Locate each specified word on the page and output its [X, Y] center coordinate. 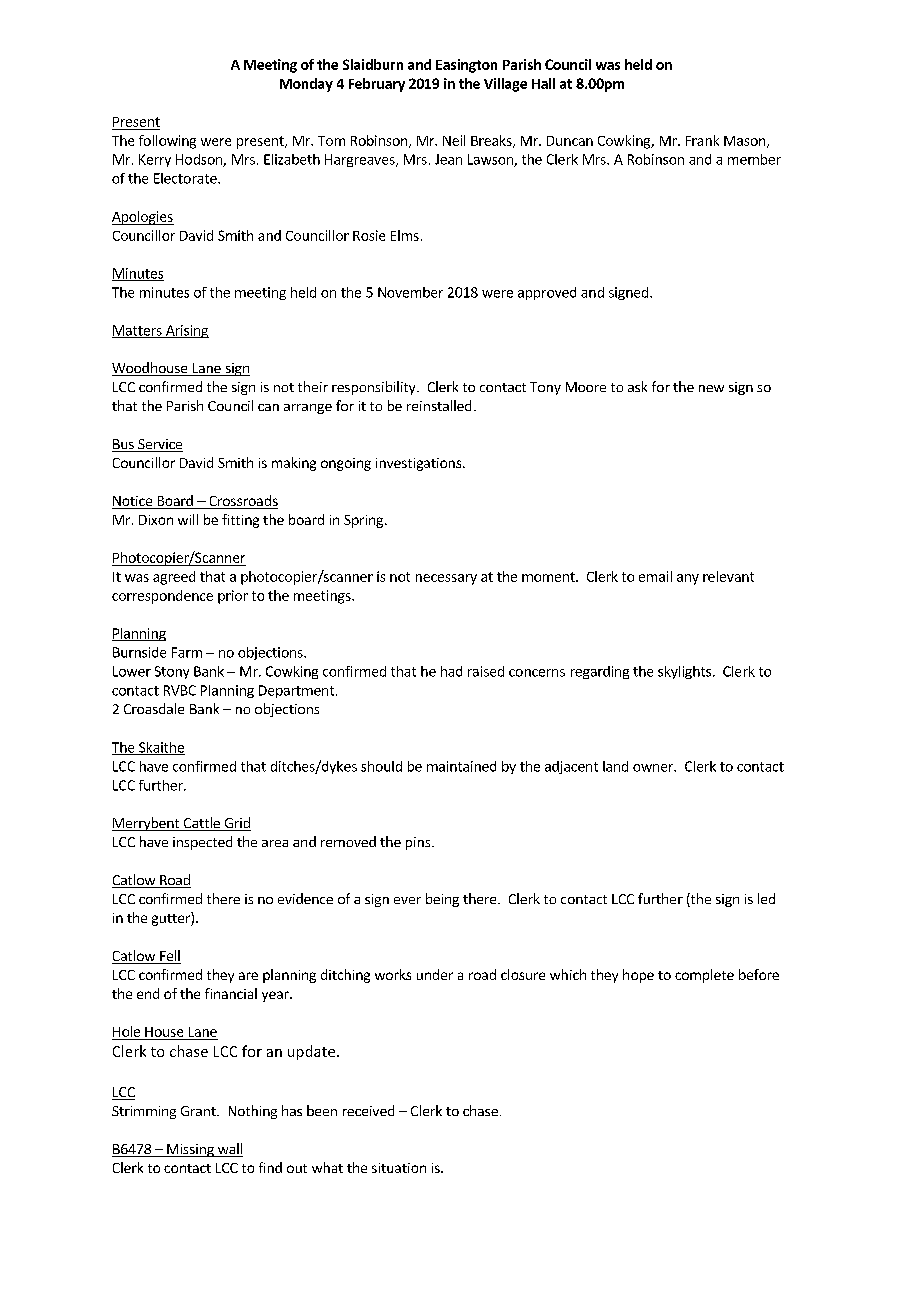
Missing [190, 1150]
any [688, 579]
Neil [454, 140]
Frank [702, 140]
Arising [186, 331]
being [442, 900]
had [451, 671]
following [167, 142]
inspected [202, 843]
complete [704, 976]
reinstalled [439, 405]
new [711, 388]
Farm [187, 652]
